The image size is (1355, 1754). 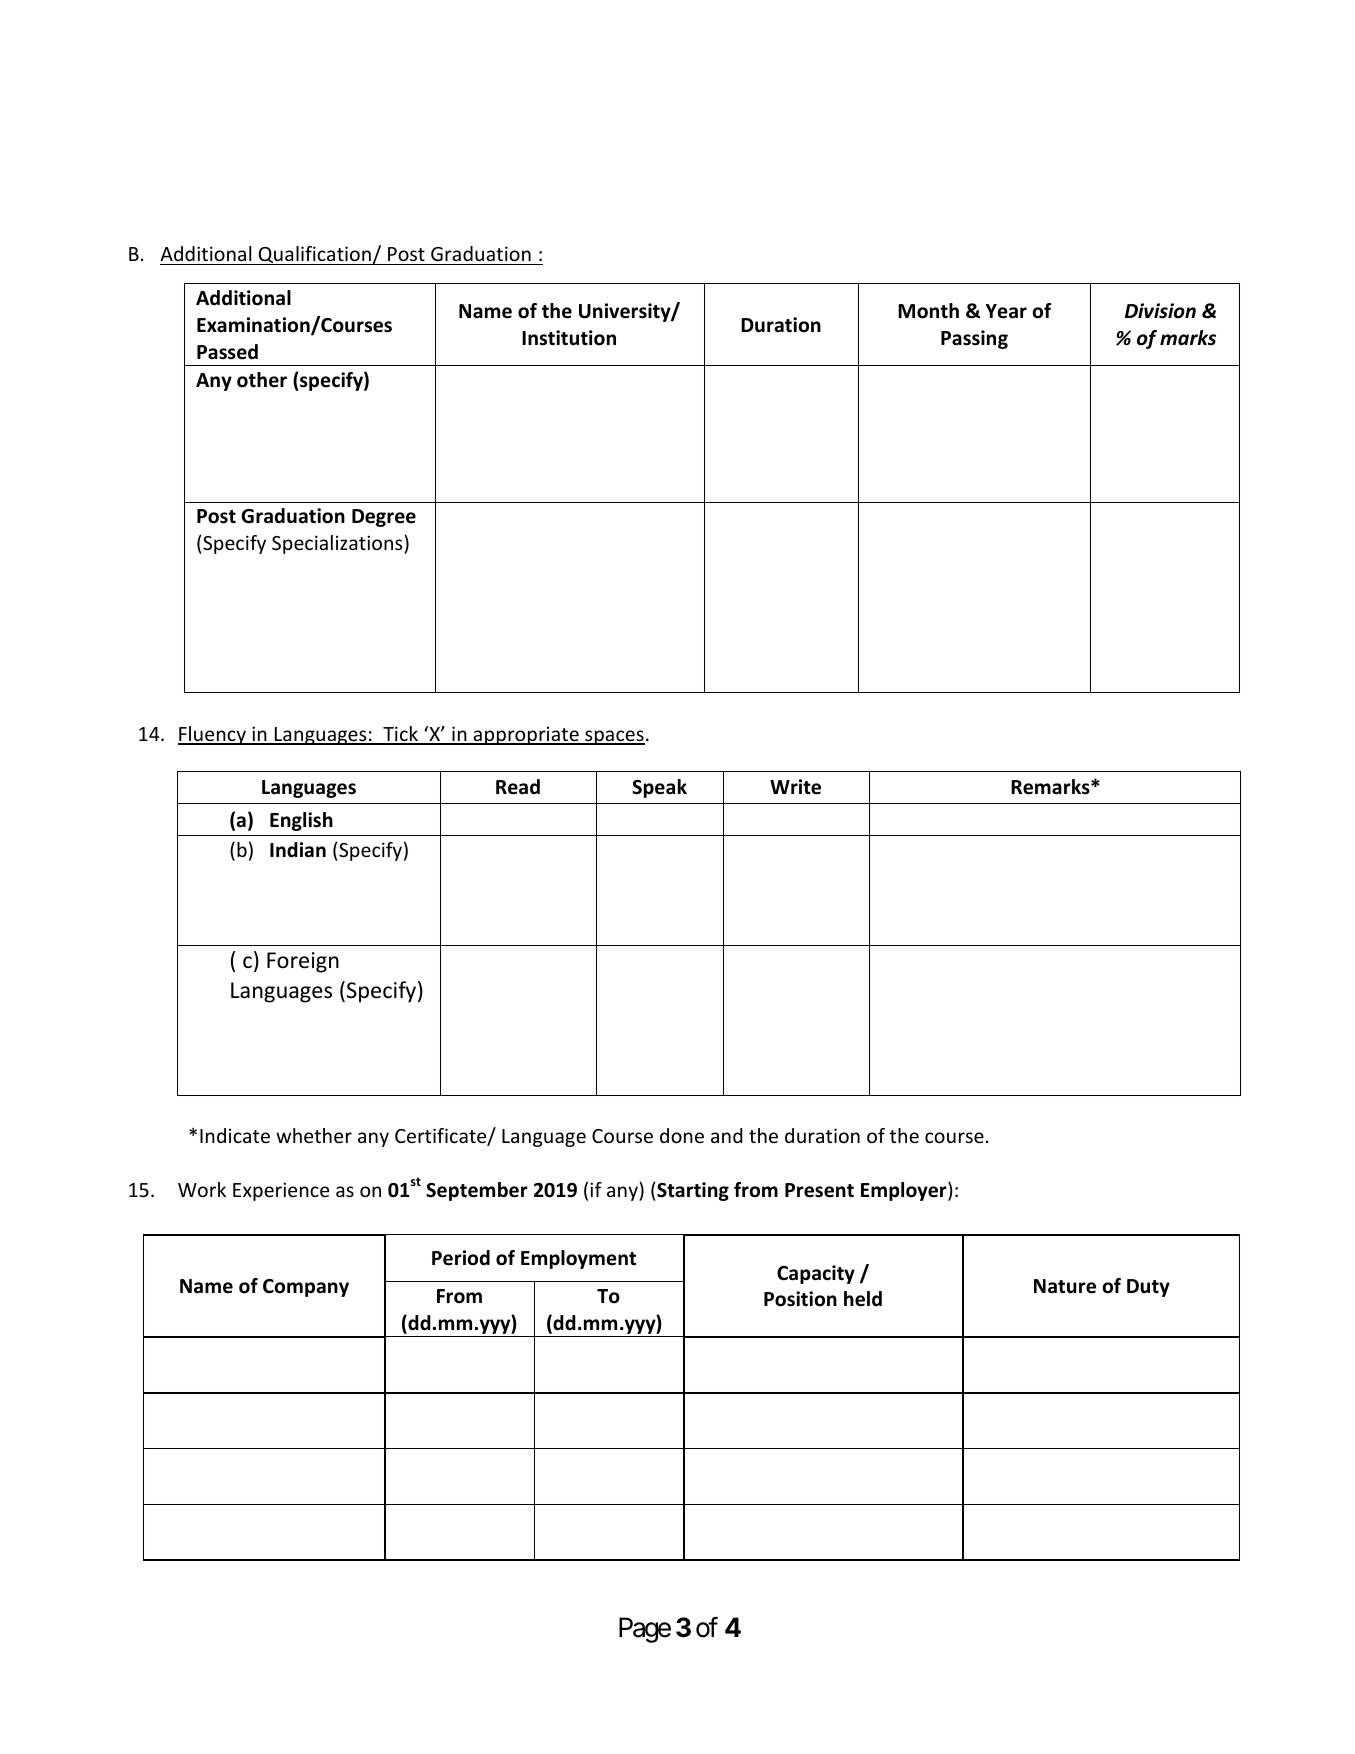 What do you see at coordinates (569, 338) in the screenshot?
I see `Institution` at bounding box center [569, 338].
